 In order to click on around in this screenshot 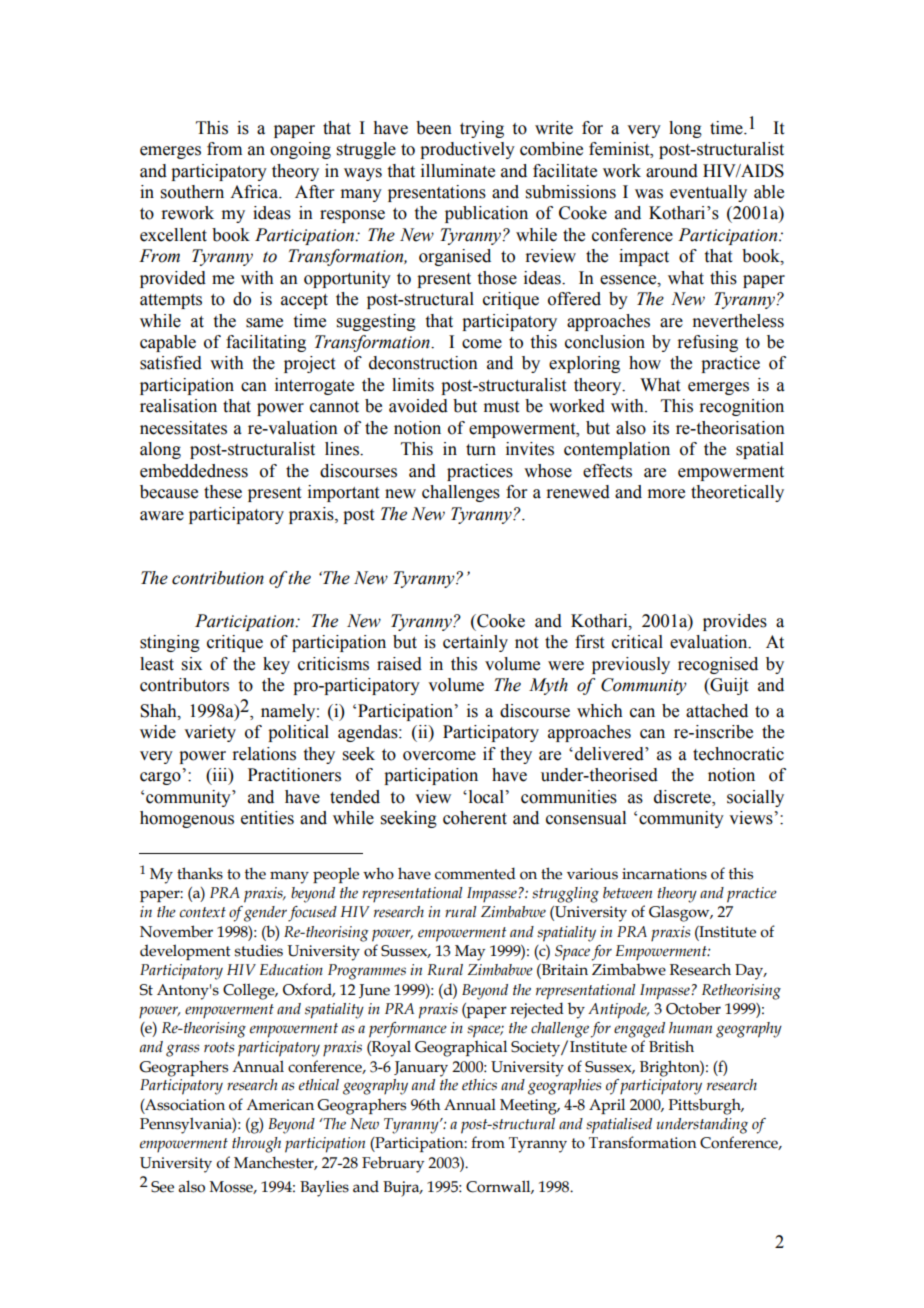, I will do `click(672, 171)`.
